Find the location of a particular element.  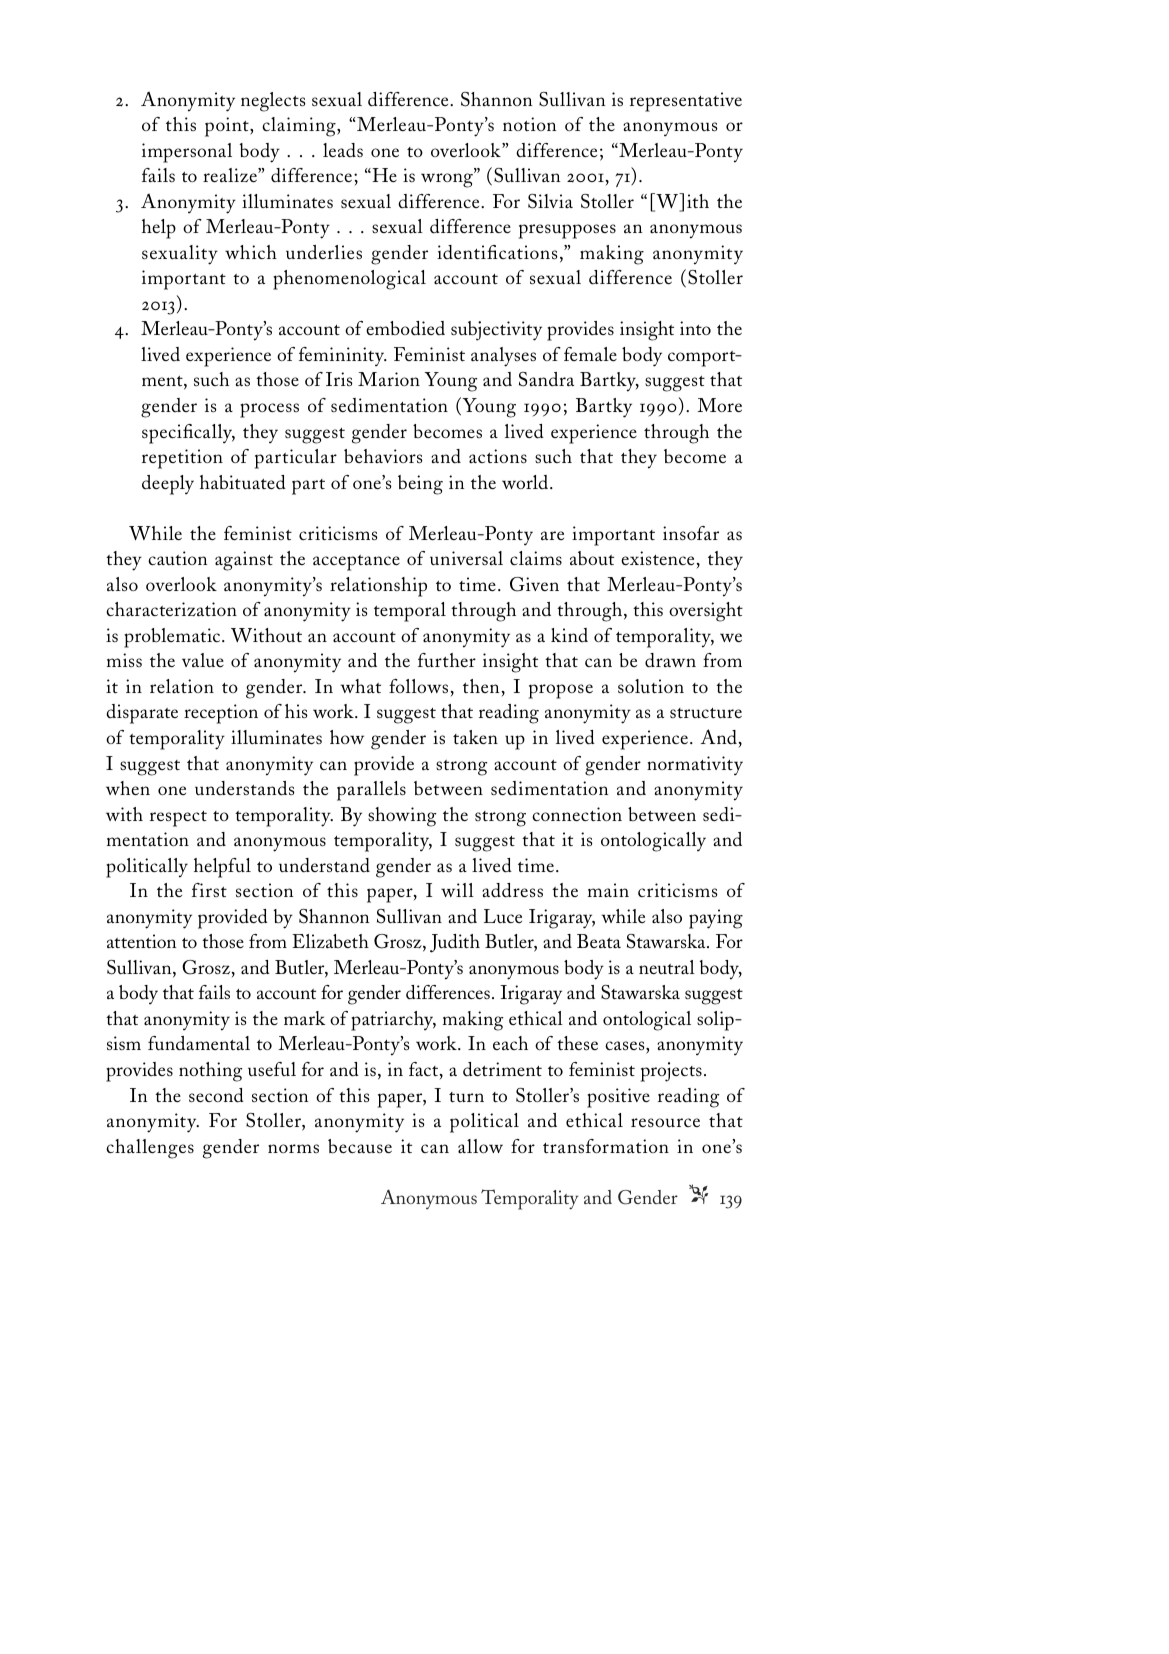

problematic is located at coordinates (173, 638).
